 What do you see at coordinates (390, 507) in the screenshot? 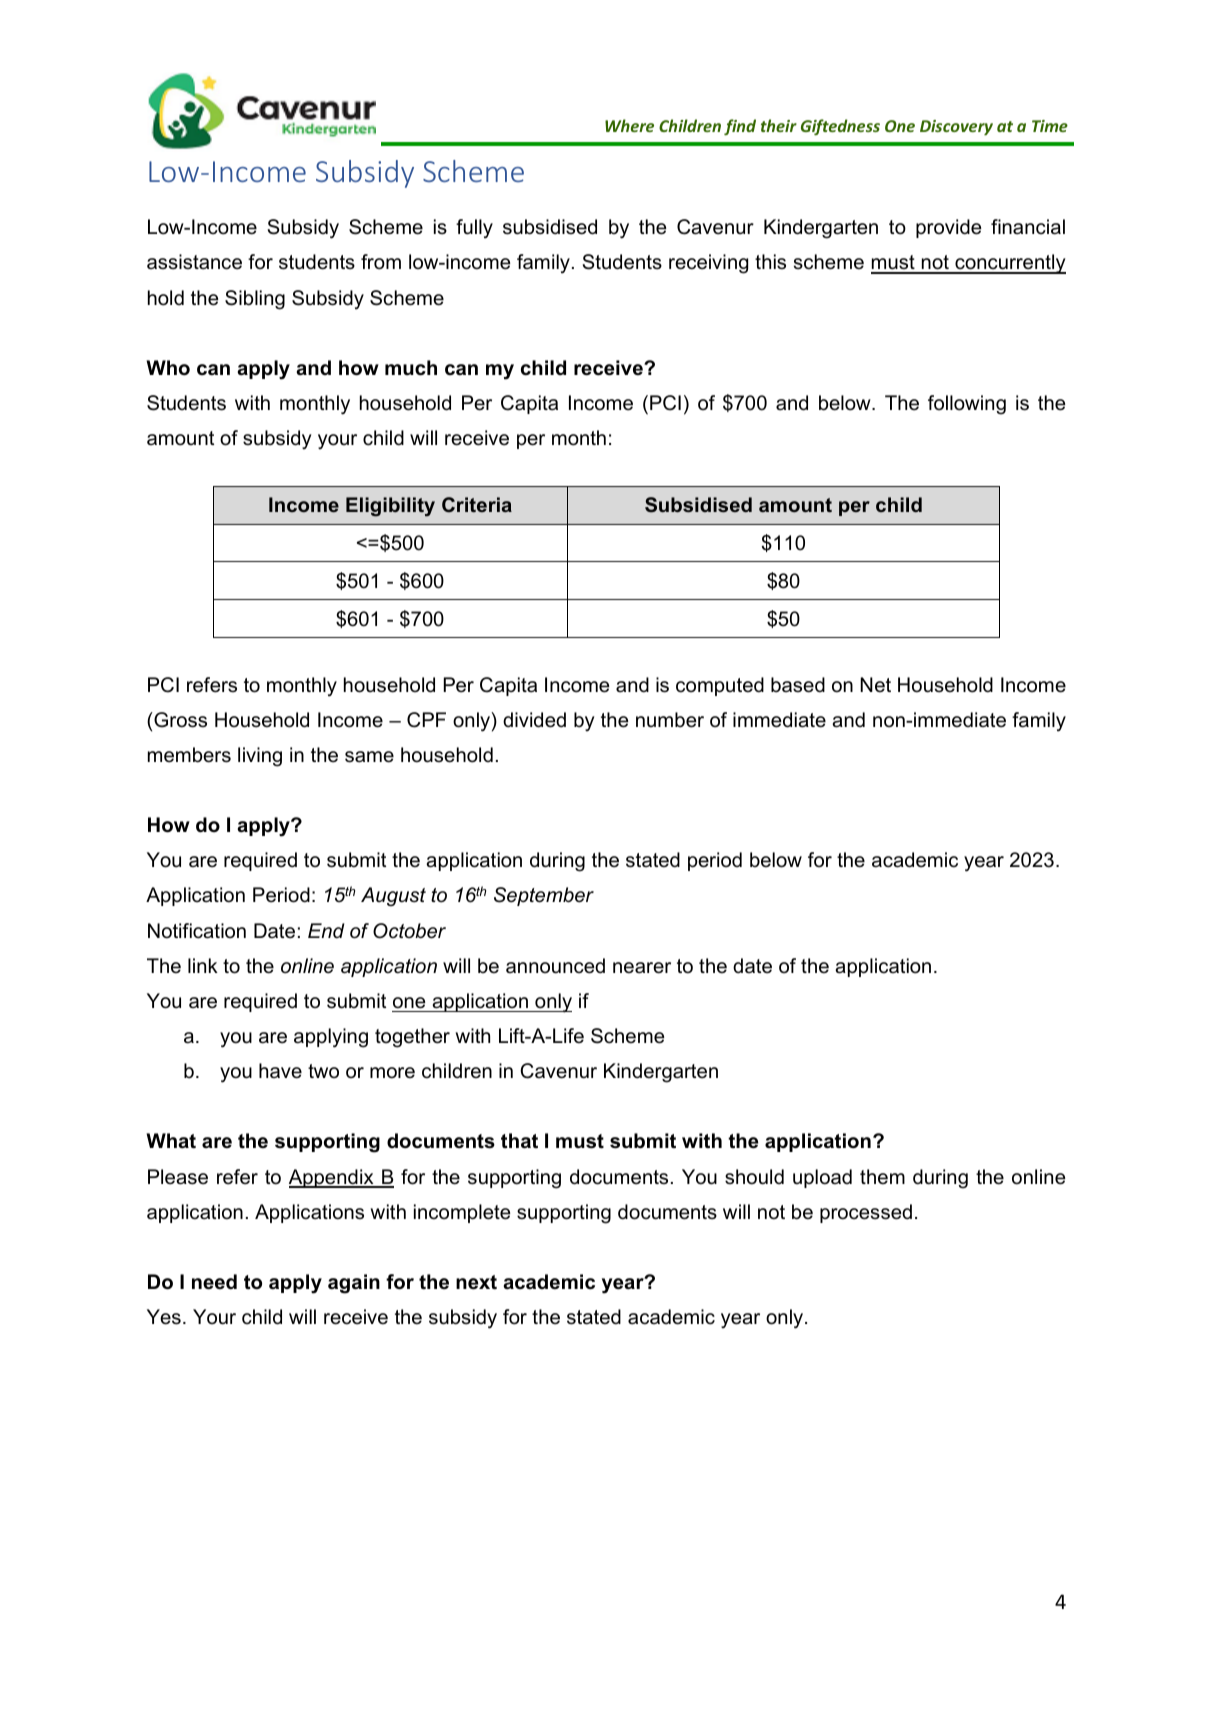
I see `Eligibility` at bounding box center [390, 507].
